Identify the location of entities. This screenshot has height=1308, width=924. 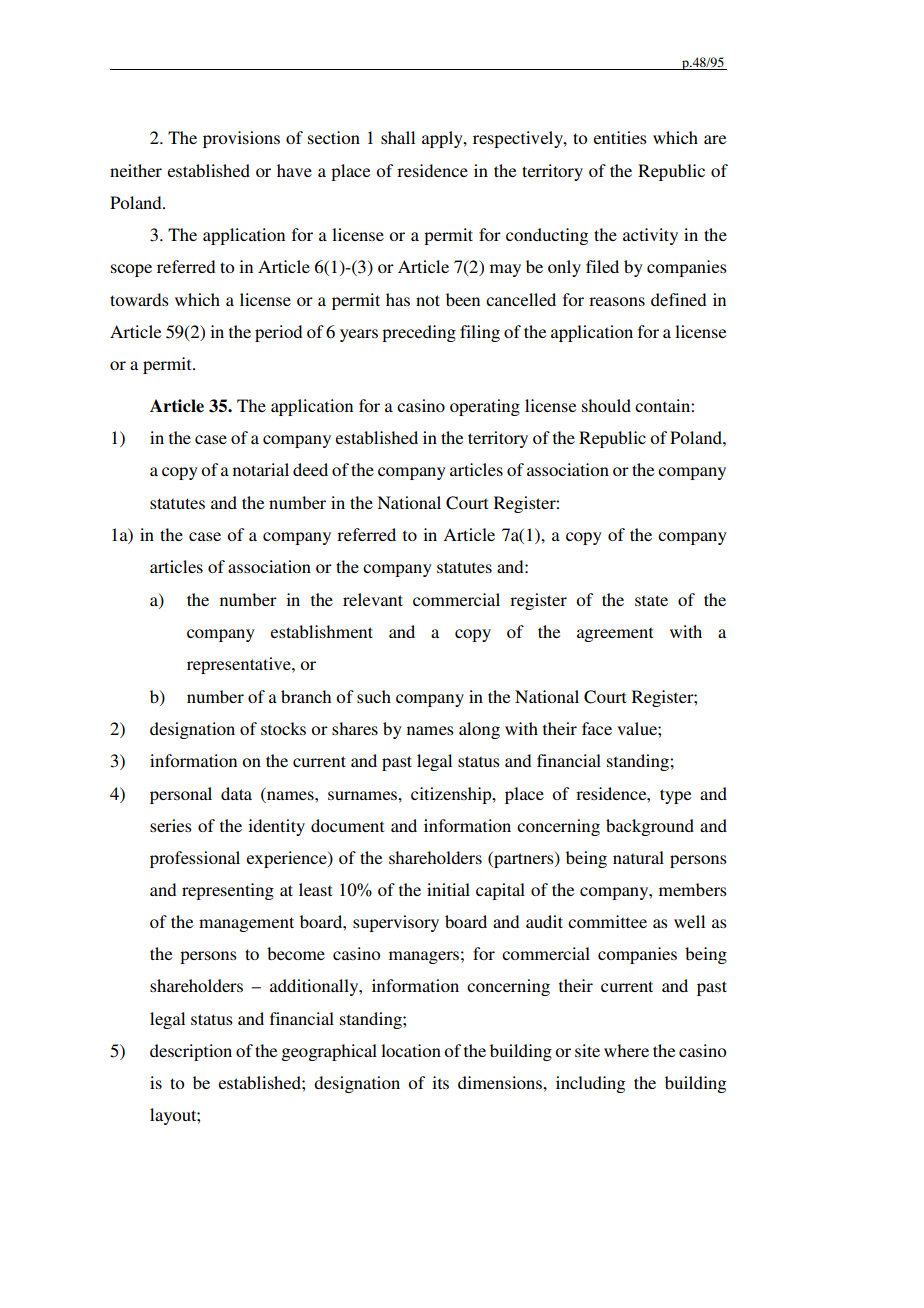
(620, 137).
